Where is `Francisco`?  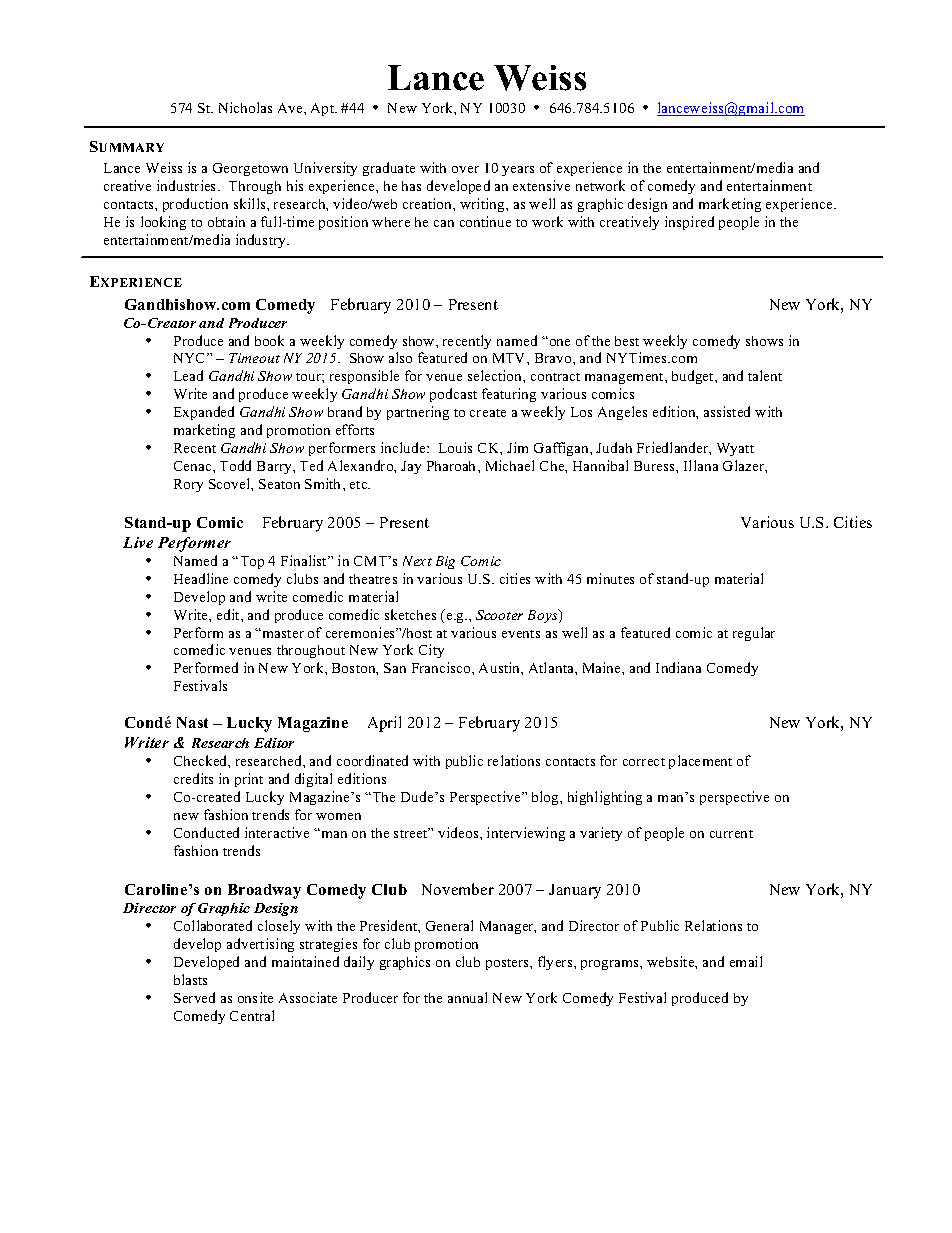
Francisco is located at coordinates (442, 667).
